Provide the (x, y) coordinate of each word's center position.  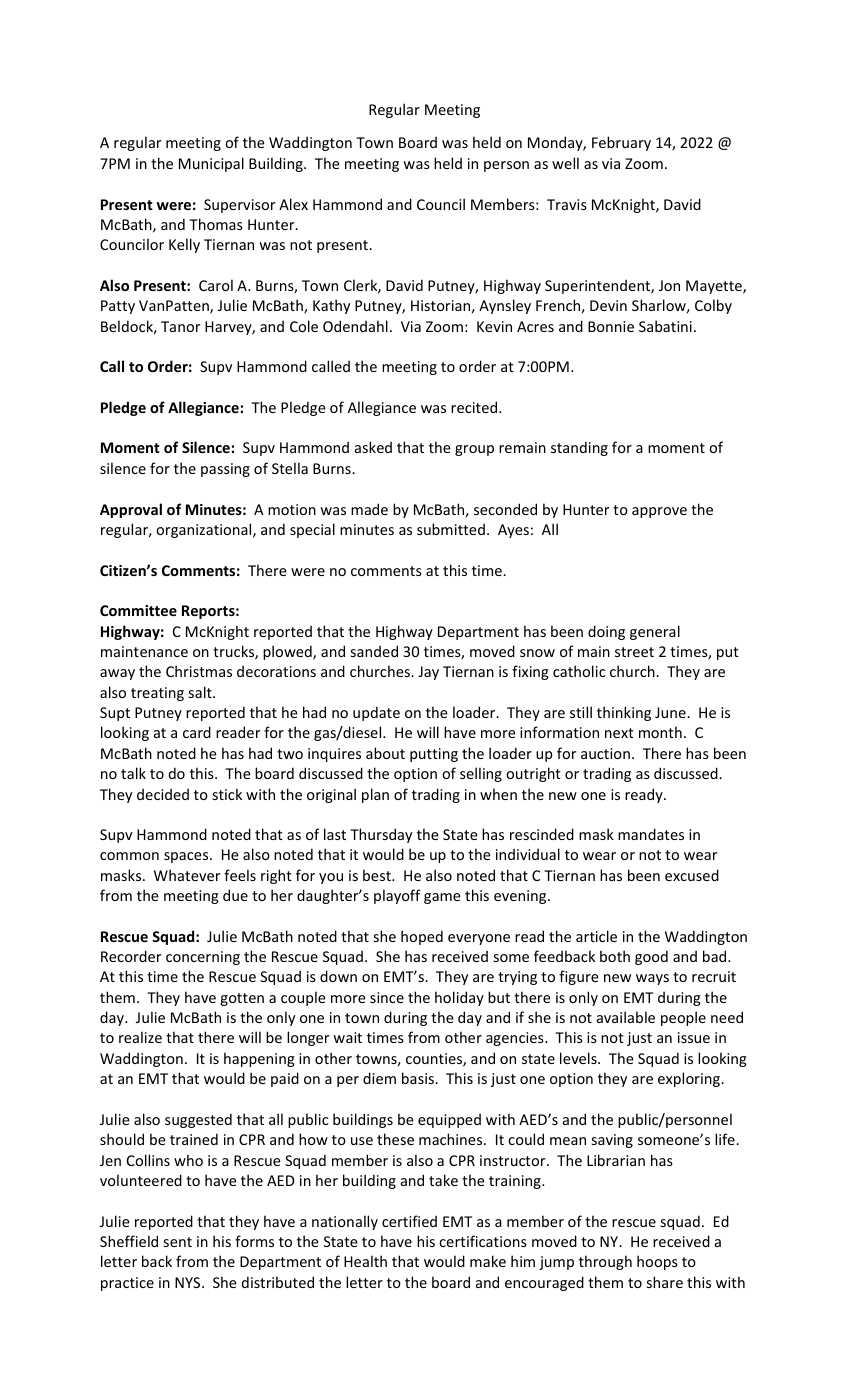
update (376, 713)
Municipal (211, 164)
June (671, 712)
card (197, 732)
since (387, 997)
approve (659, 512)
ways (652, 979)
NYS (189, 1282)
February (621, 143)
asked (373, 447)
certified (409, 1221)
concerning (203, 958)
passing (225, 470)
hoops (657, 1262)
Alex (293, 204)
